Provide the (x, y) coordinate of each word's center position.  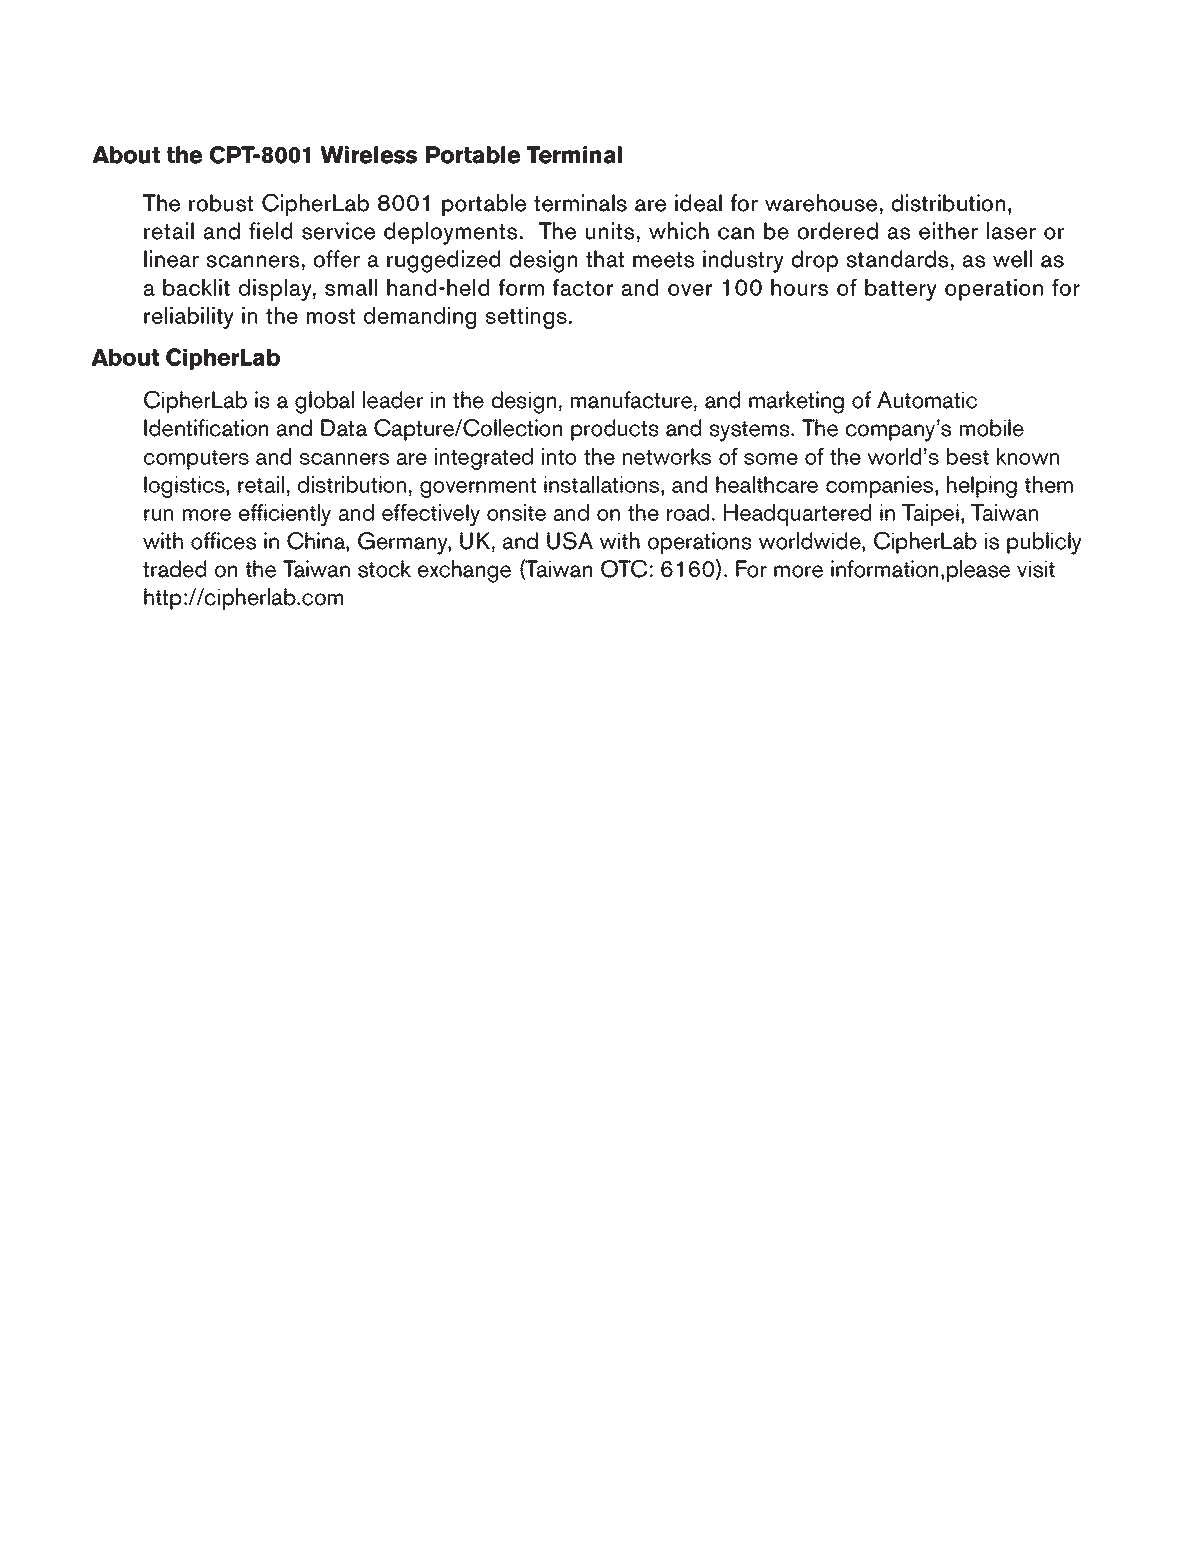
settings (526, 318)
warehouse (821, 203)
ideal (698, 203)
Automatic (927, 400)
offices (223, 541)
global (324, 402)
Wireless (368, 155)
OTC (624, 569)
